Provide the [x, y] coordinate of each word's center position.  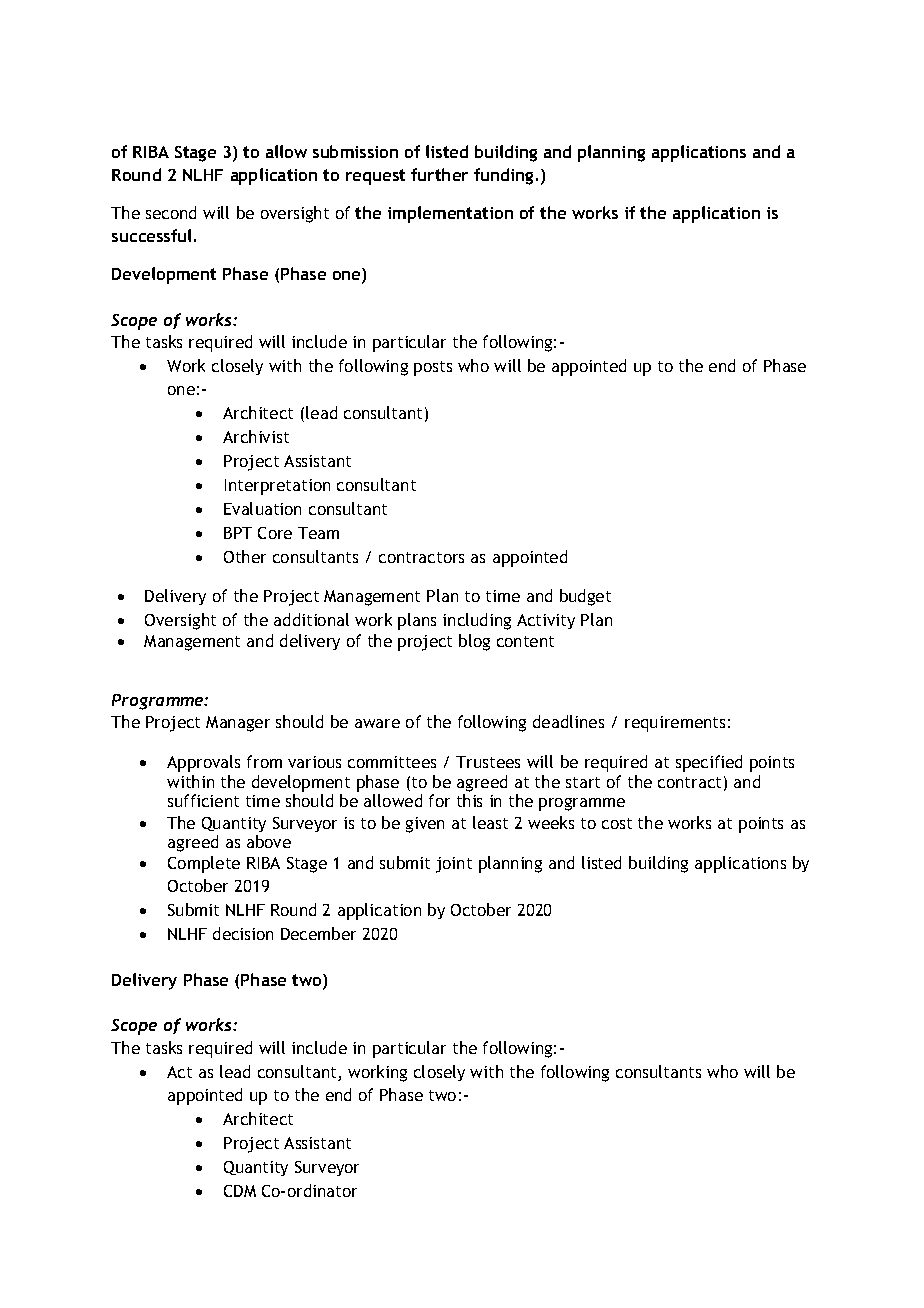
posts [433, 368]
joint [454, 865]
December [318, 933]
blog [474, 642]
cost [617, 823]
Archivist [256, 436]
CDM [240, 1191]
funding [503, 176]
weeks [551, 822]
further [439, 174]
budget [585, 597]
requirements [675, 724]
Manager [238, 724]
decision [243, 933]
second [171, 212]
